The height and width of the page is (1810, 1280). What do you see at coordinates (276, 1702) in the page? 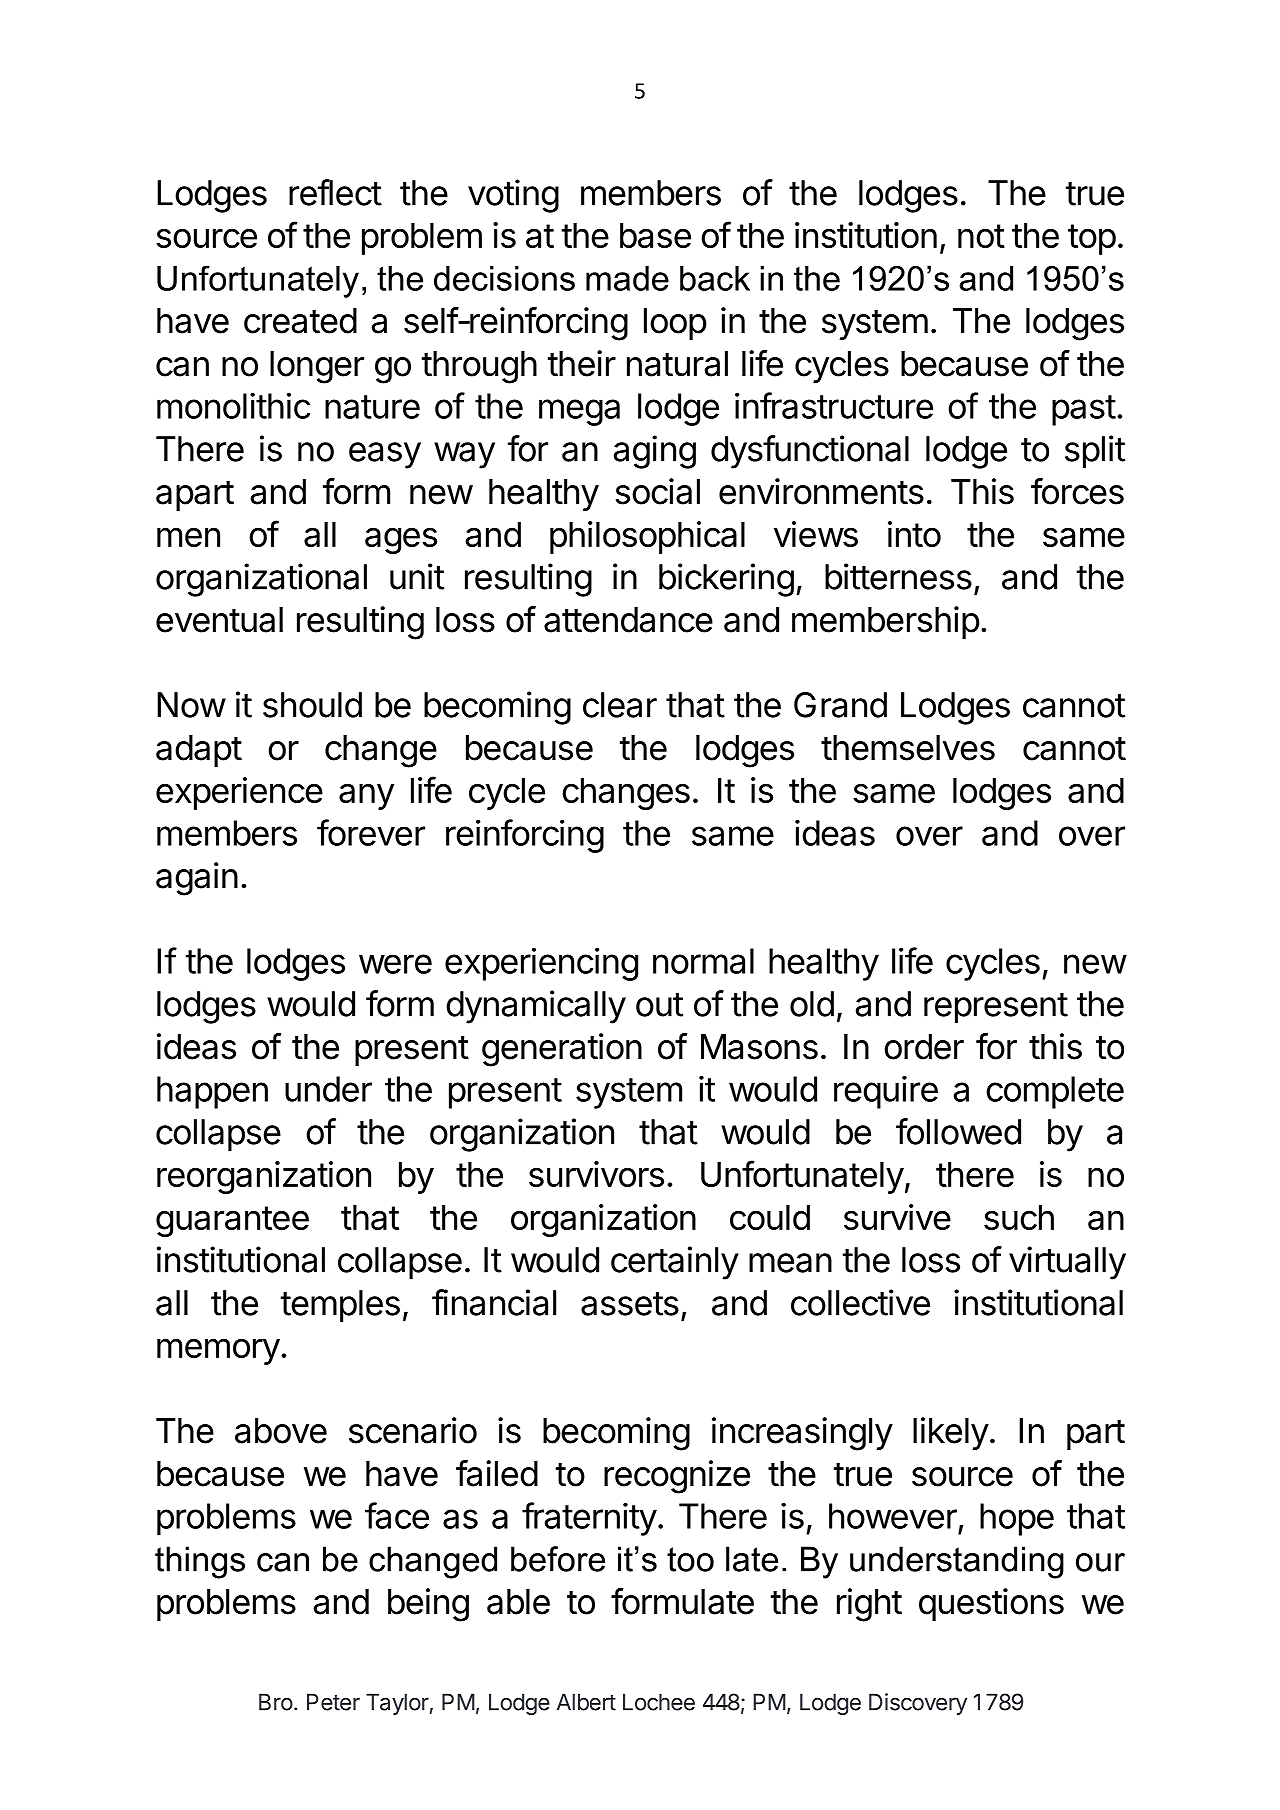
I see `Bro` at bounding box center [276, 1702].
